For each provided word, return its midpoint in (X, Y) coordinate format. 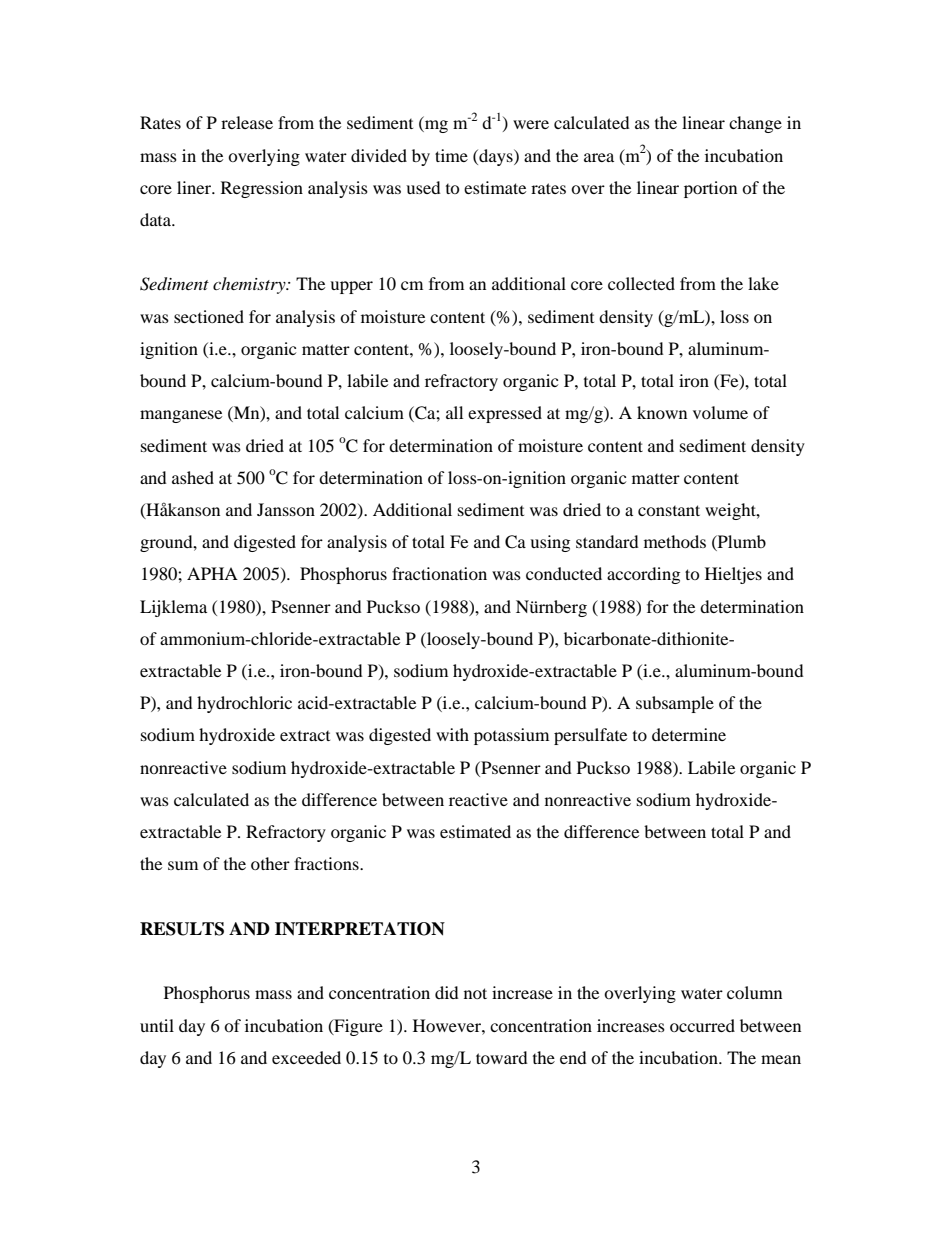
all (454, 412)
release (247, 122)
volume (720, 412)
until (157, 1025)
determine (689, 734)
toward (502, 1057)
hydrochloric (244, 704)
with (452, 734)
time (451, 155)
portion (710, 189)
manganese (181, 416)
